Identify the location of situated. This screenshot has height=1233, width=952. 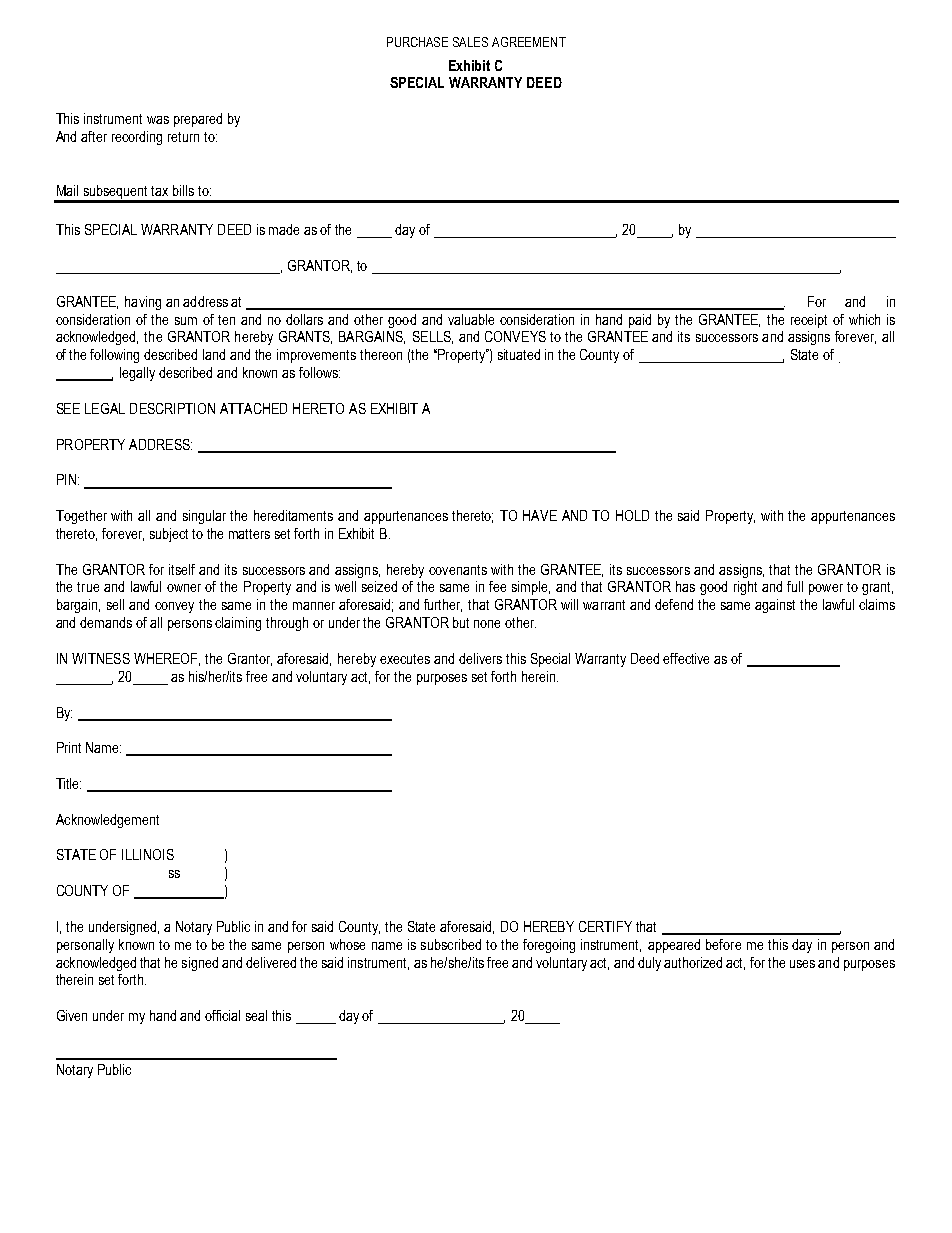
(519, 354).
